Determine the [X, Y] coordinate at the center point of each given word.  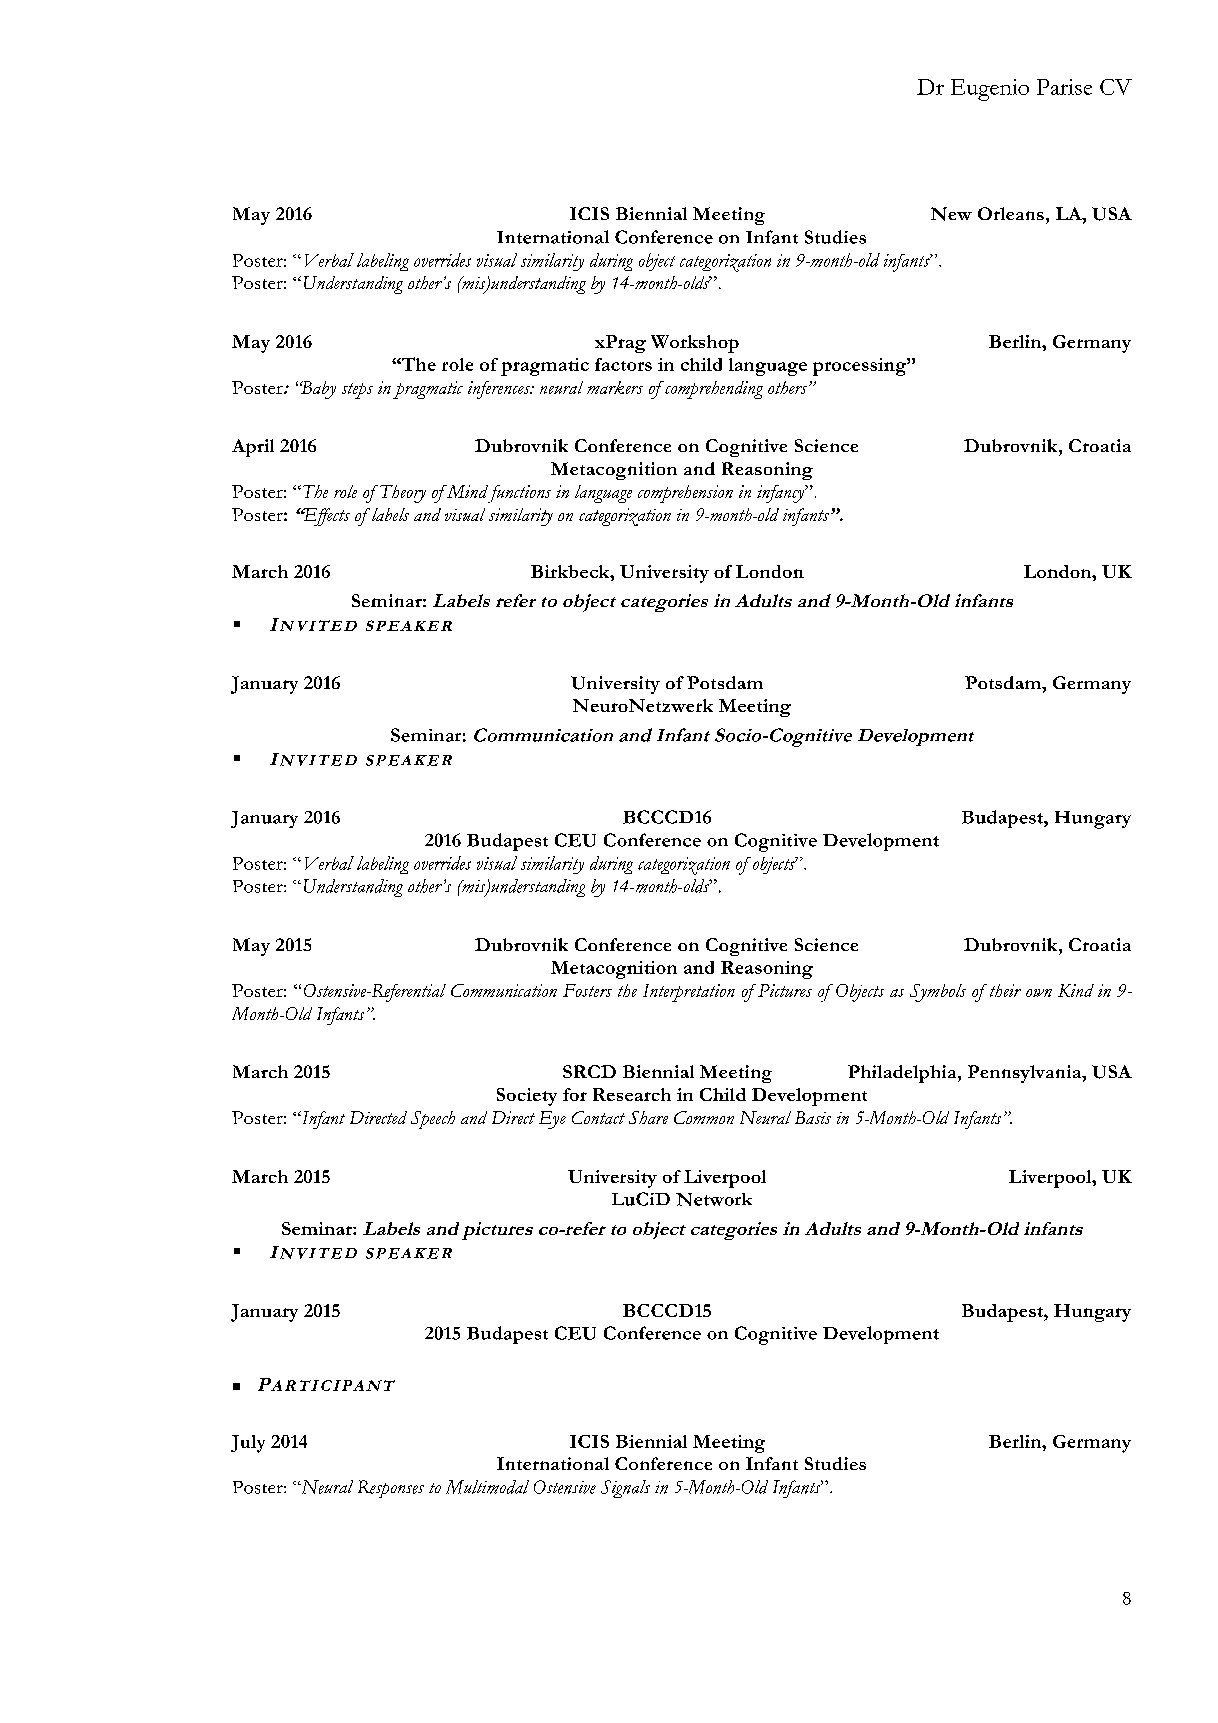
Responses [391, 1489]
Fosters [587, 990]
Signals [625, 1489]
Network [714, 1199]
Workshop [695, 344]
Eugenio [990, 90]
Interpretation [689, 993]
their [1005, 990]
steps [357, 391]
